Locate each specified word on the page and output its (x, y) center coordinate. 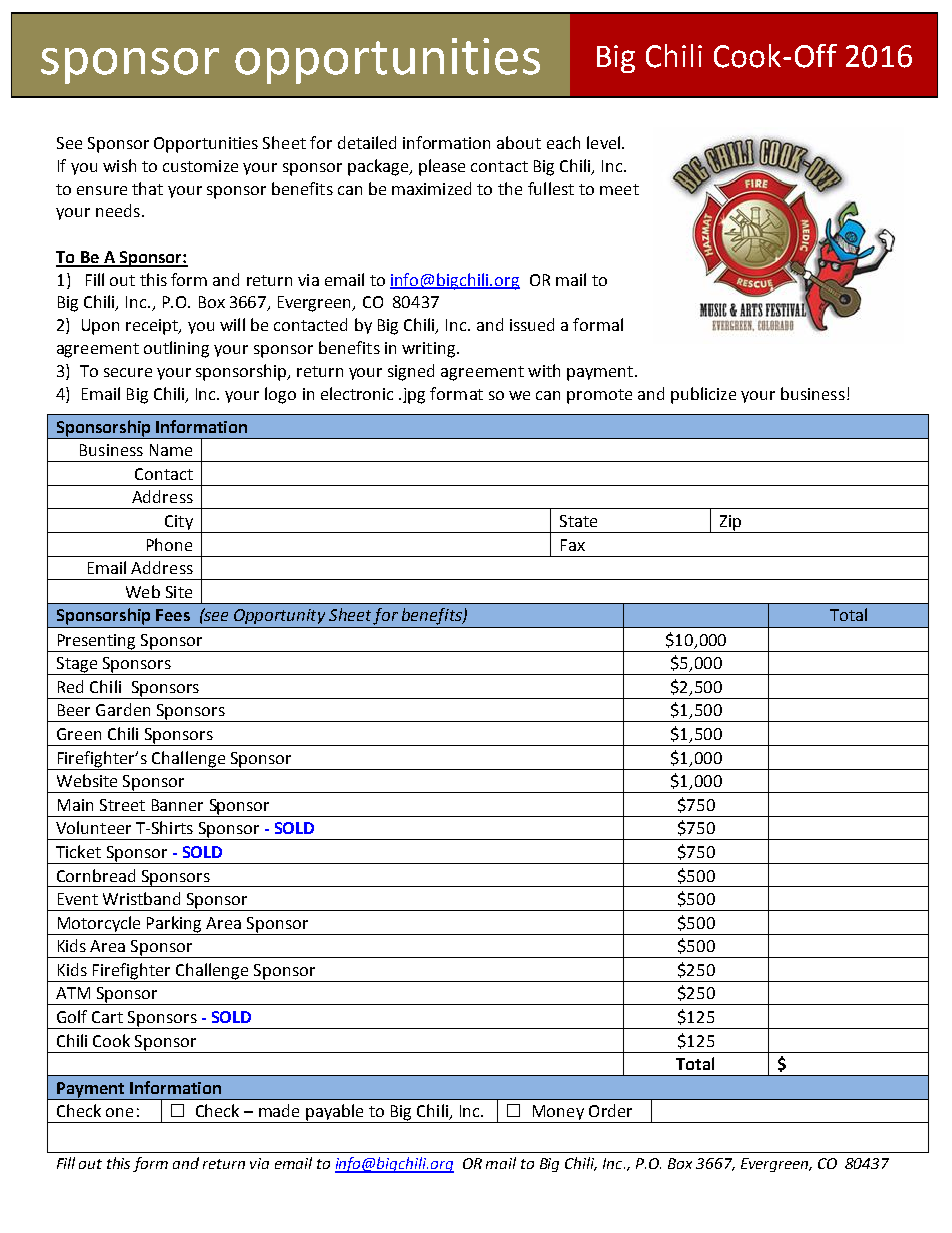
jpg (414, 396)
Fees (173, 615)
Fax (573, 545)
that (147, 188)
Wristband (141, 898)
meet (619, 189)
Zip (730, 524)
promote (599, 396)
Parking (174, 924)
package (379, 167)
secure (128, 372)
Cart (107, 1017)
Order (610, 1110)
